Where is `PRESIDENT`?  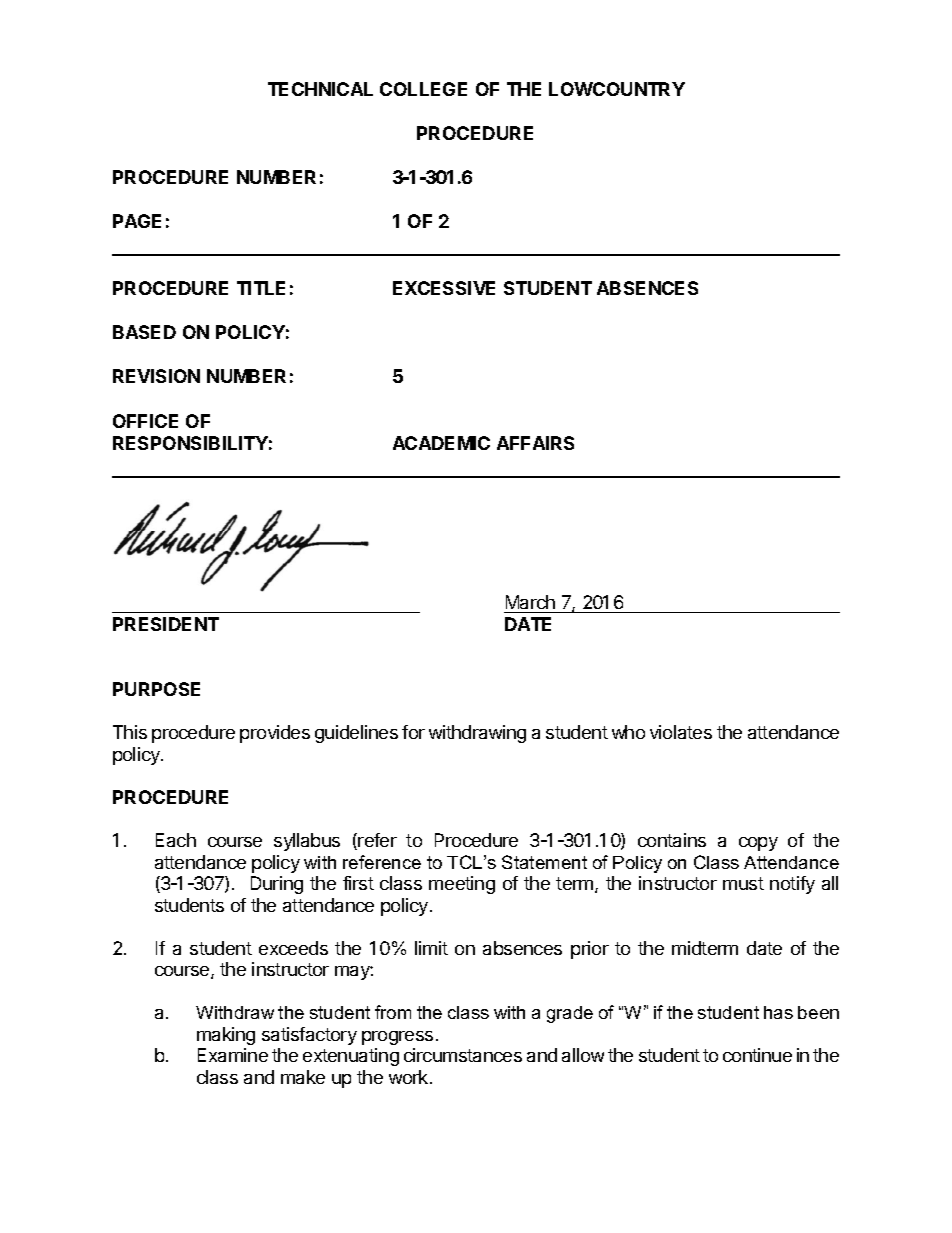 PRESIDENT is located at coordinates (166, 624).
